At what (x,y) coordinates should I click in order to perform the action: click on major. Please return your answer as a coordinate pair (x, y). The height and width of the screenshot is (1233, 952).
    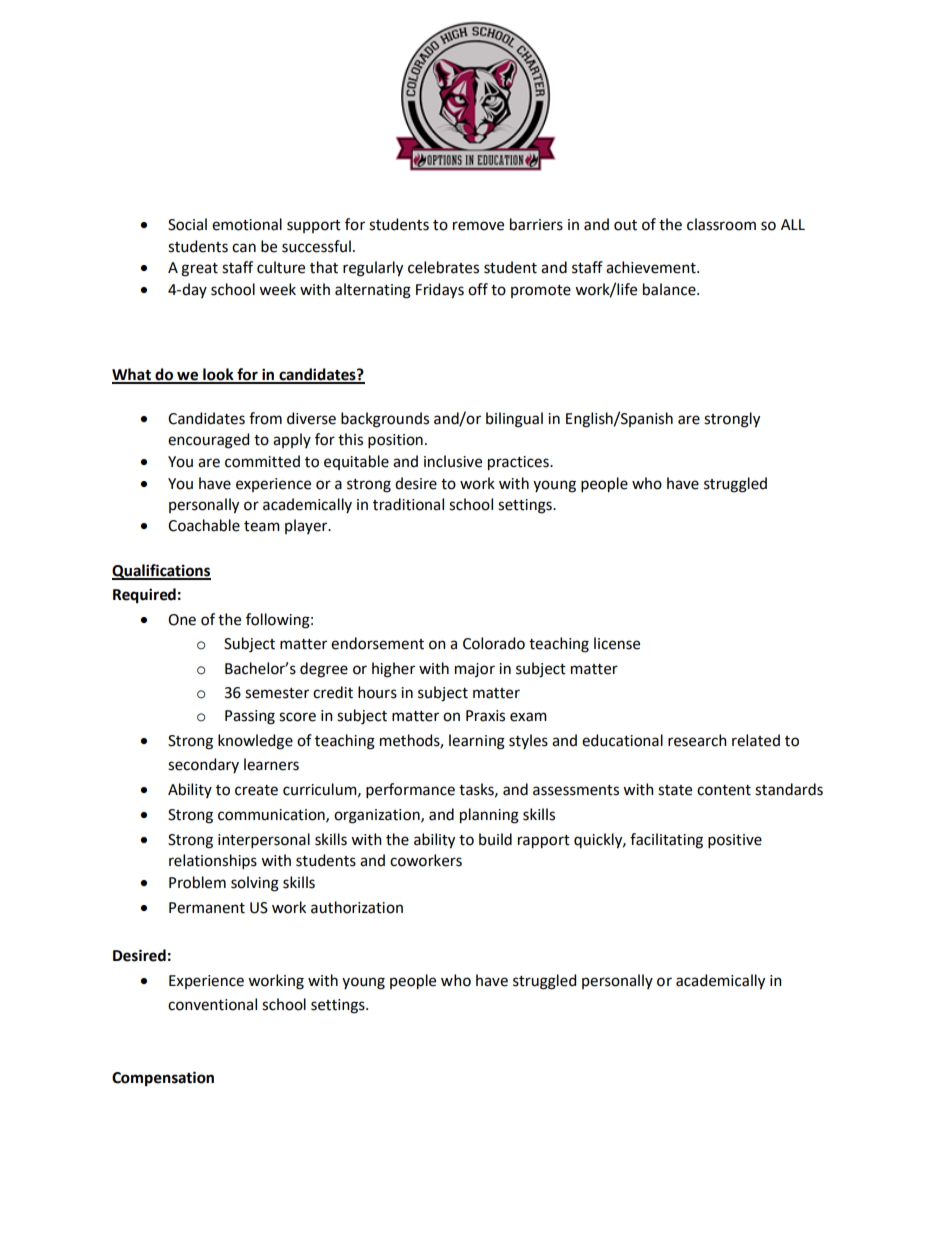
    Looking at the image, I should click on (475, 670).
